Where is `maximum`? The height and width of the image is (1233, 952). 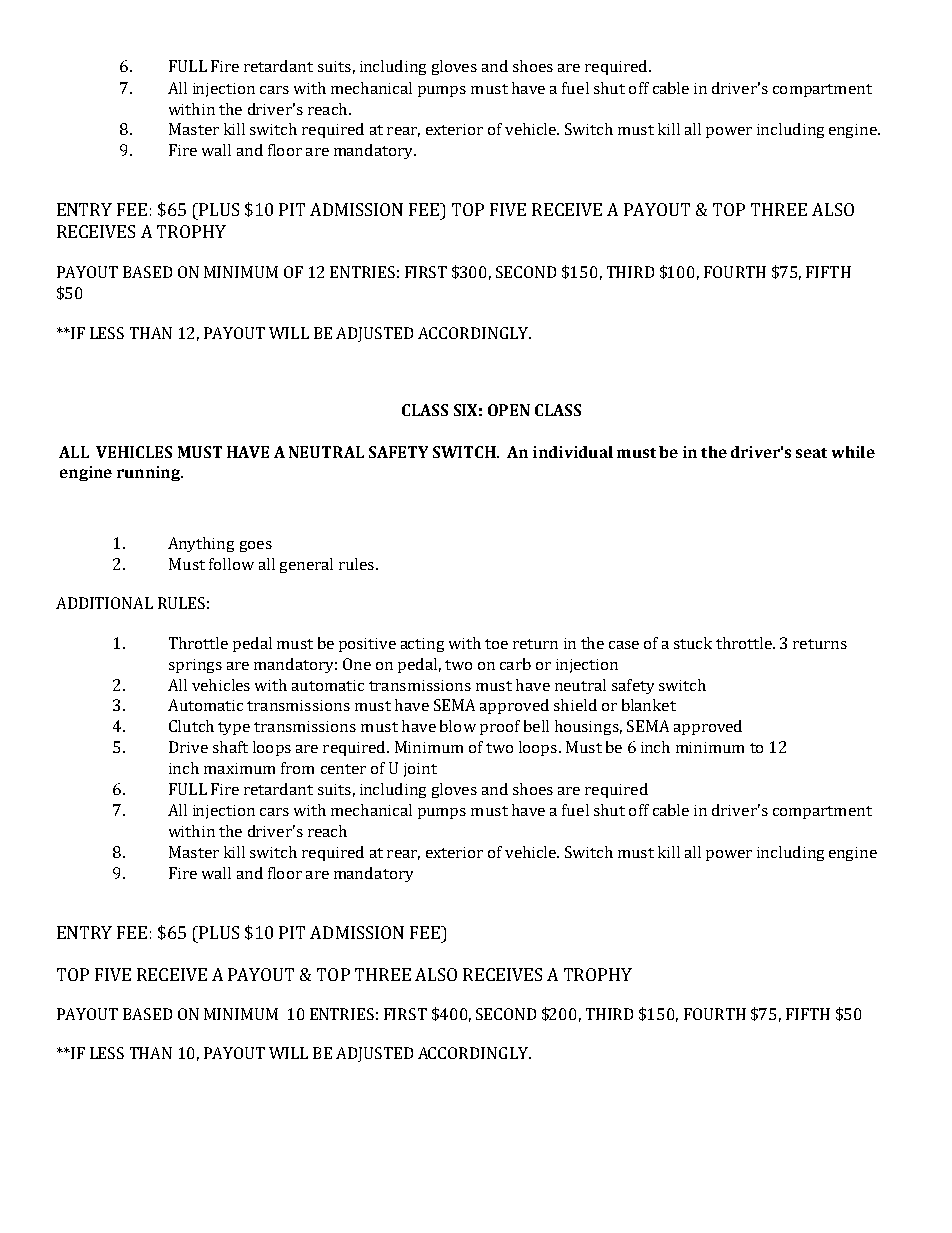
maximum is located at coordinates (239, 768).
